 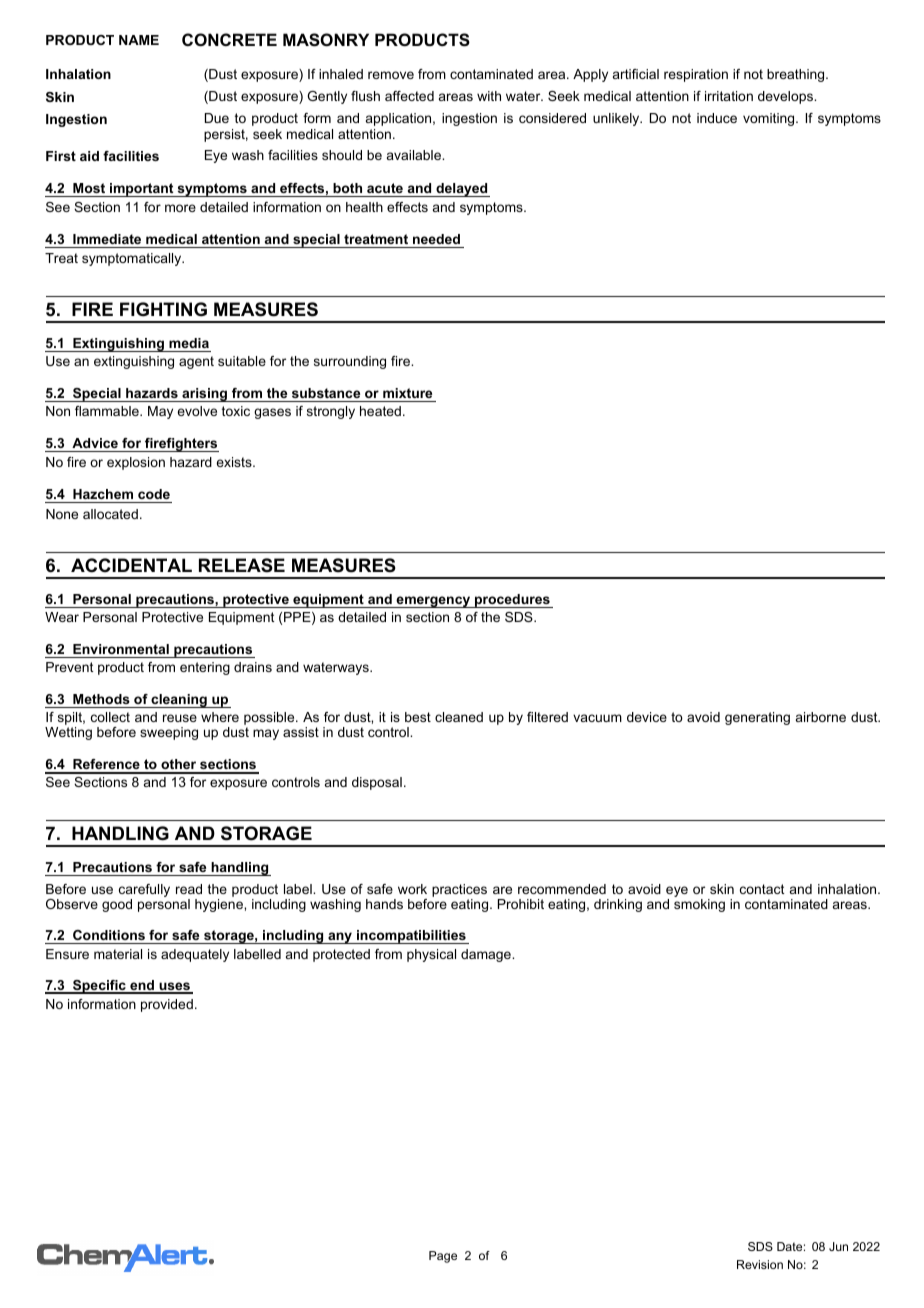 I want to click on emergency, so click(x=433, y=602).
